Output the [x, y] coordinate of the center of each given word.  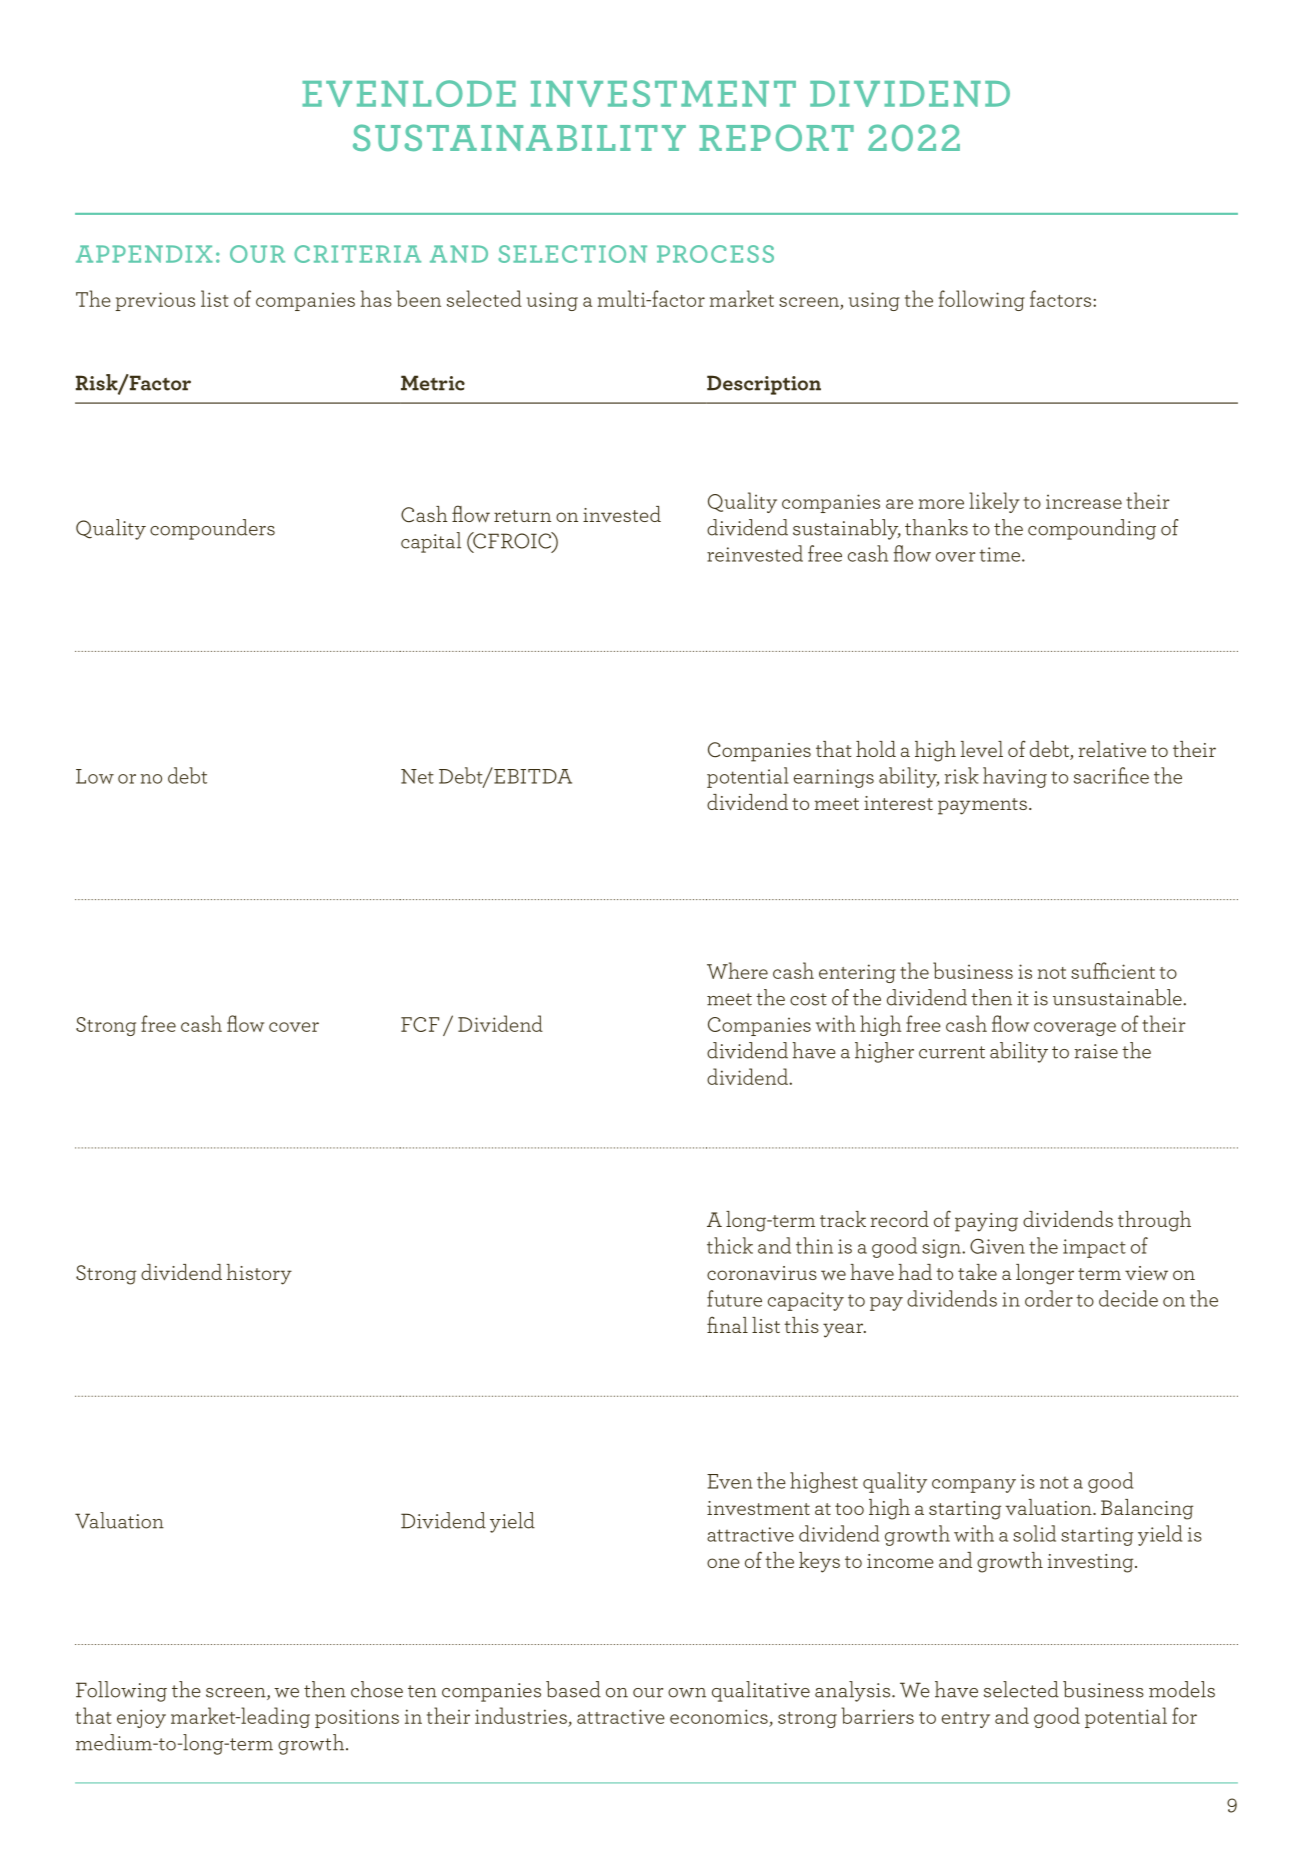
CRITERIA [357, 254]
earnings [834, 778]
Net [417, 776]
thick [730, 1245]
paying [986, 1222]
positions [357, 1718]
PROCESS [715, 254]
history [259, 1274]
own [687, 1693]
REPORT [776, 137]
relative [1112, 749]
